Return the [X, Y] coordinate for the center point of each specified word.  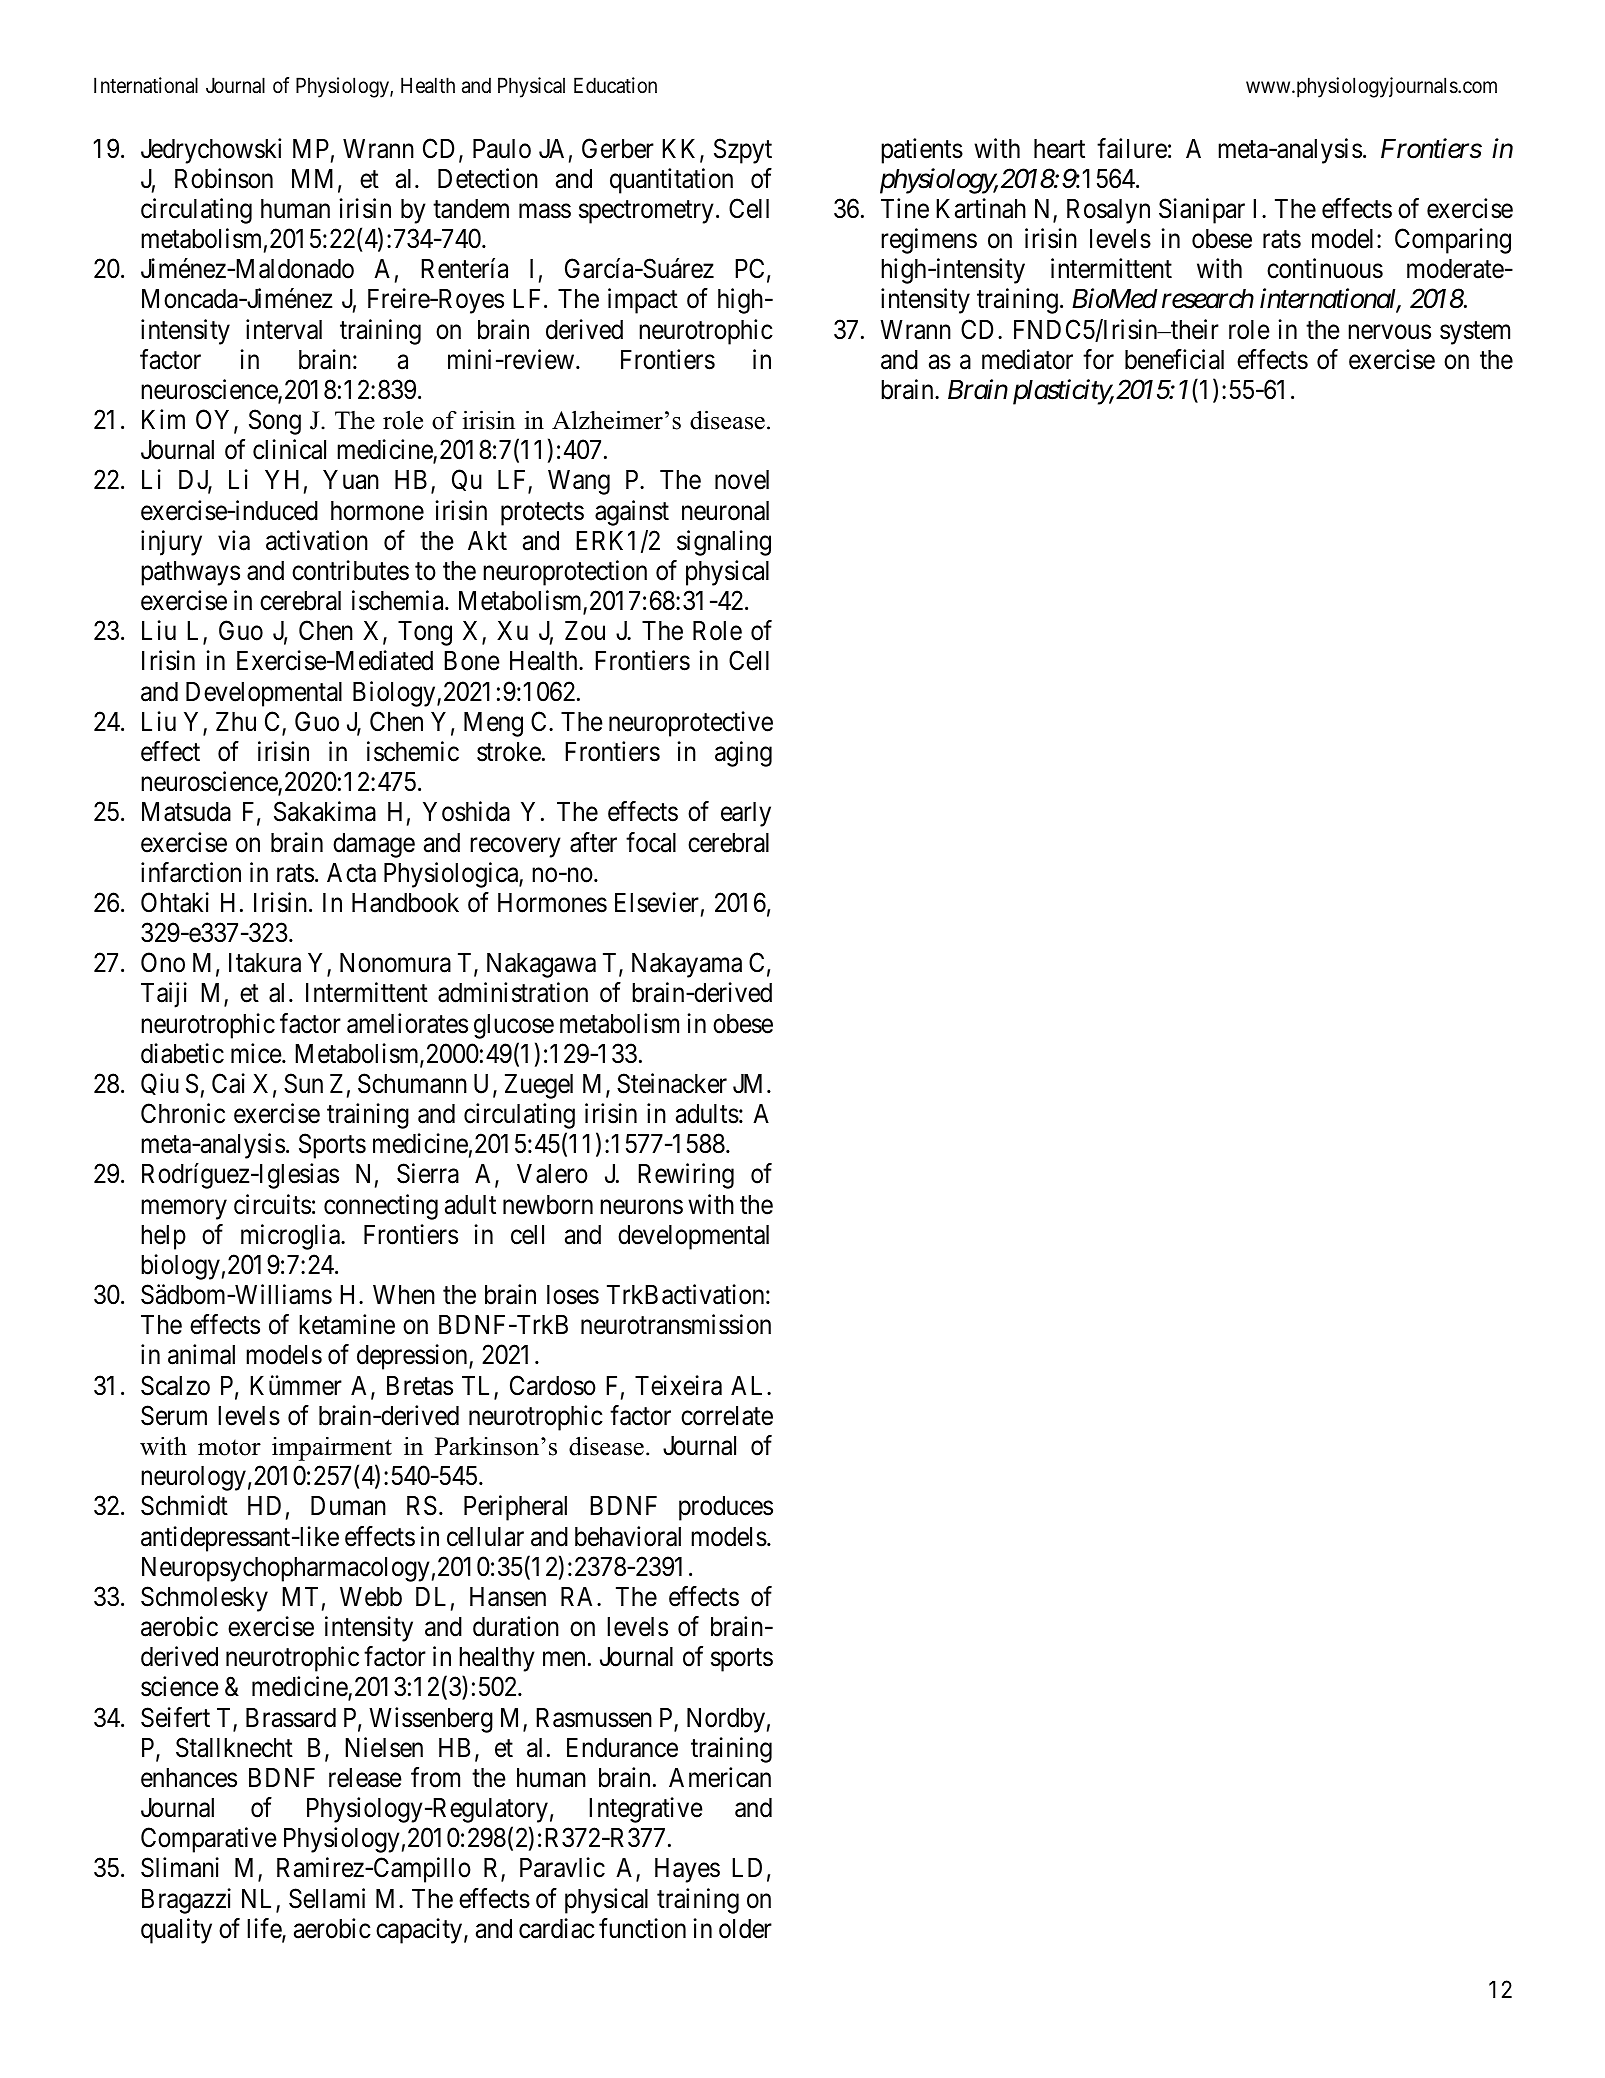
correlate [727, 1416]
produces [726, 1508]
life [265, 1929]
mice [257, 1053]
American [720, 1777]
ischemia [399, 600]
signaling [724, 543]
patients [922, 151]
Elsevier [657, 902]
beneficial [1174, 359]
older [745, 1929]
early [746, 814]
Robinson [224, 178]
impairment [332, 1449]
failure [1132, 148]
